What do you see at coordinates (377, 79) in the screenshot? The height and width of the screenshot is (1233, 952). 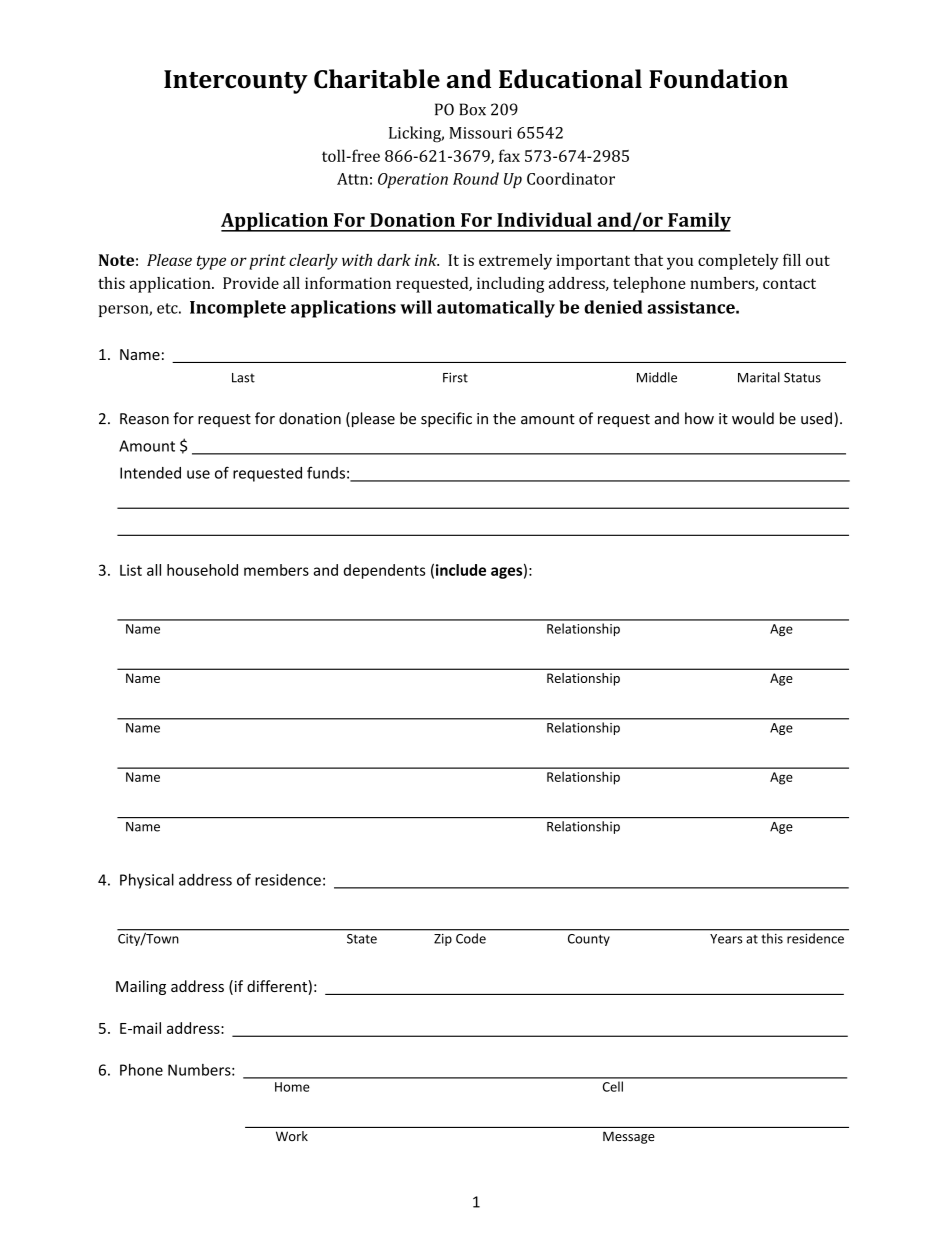 I see `Charitable` at bounding box center [377, 79].
